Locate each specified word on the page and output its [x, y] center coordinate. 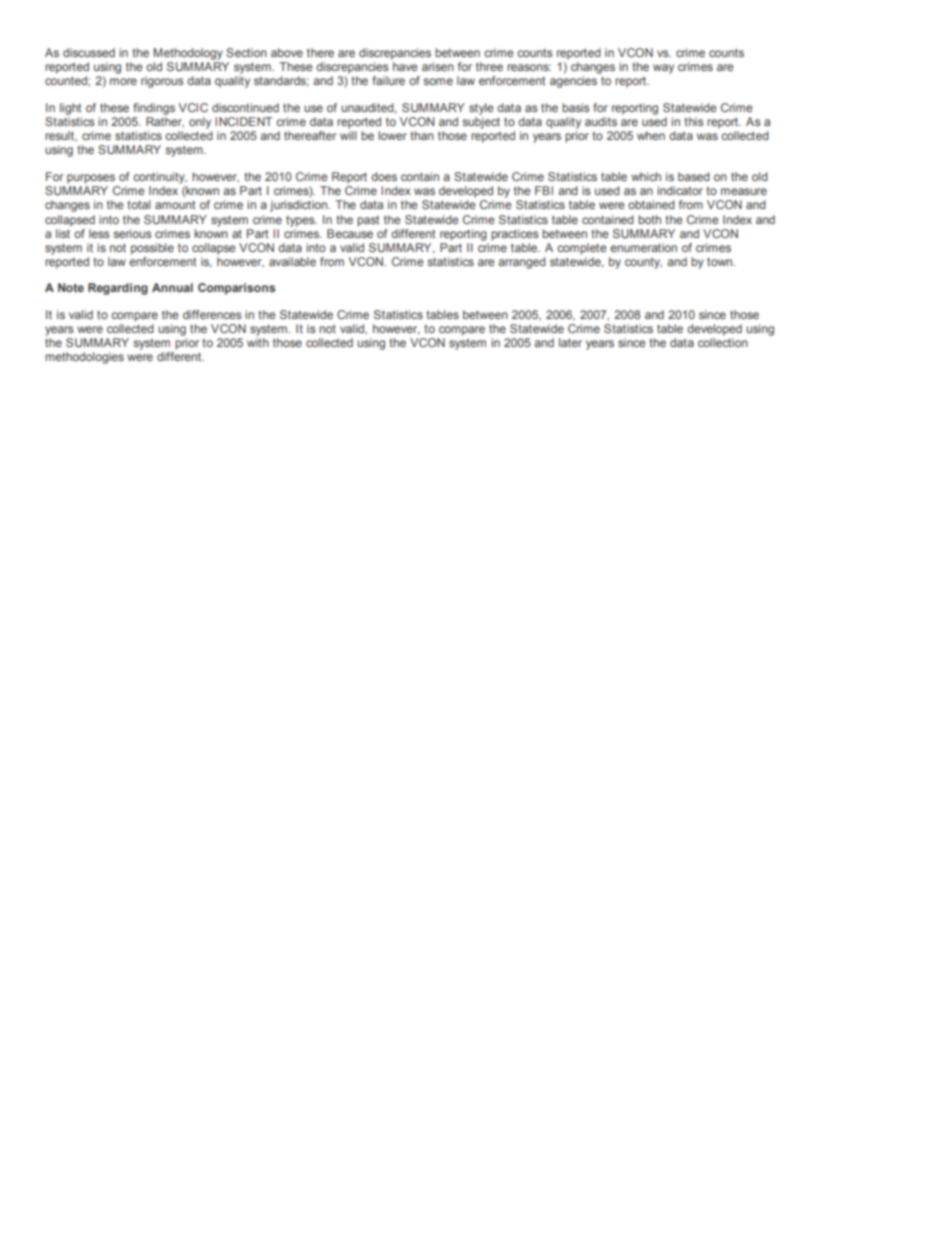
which [646, 176]
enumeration [643, 247]
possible [152, 249]
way [663, 69]
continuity [160, 178]
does [384, 176]
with [258, 342]
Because [350, 233]
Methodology [188, 54]
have [405, 66]
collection [723, 342]
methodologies [84, 358]
